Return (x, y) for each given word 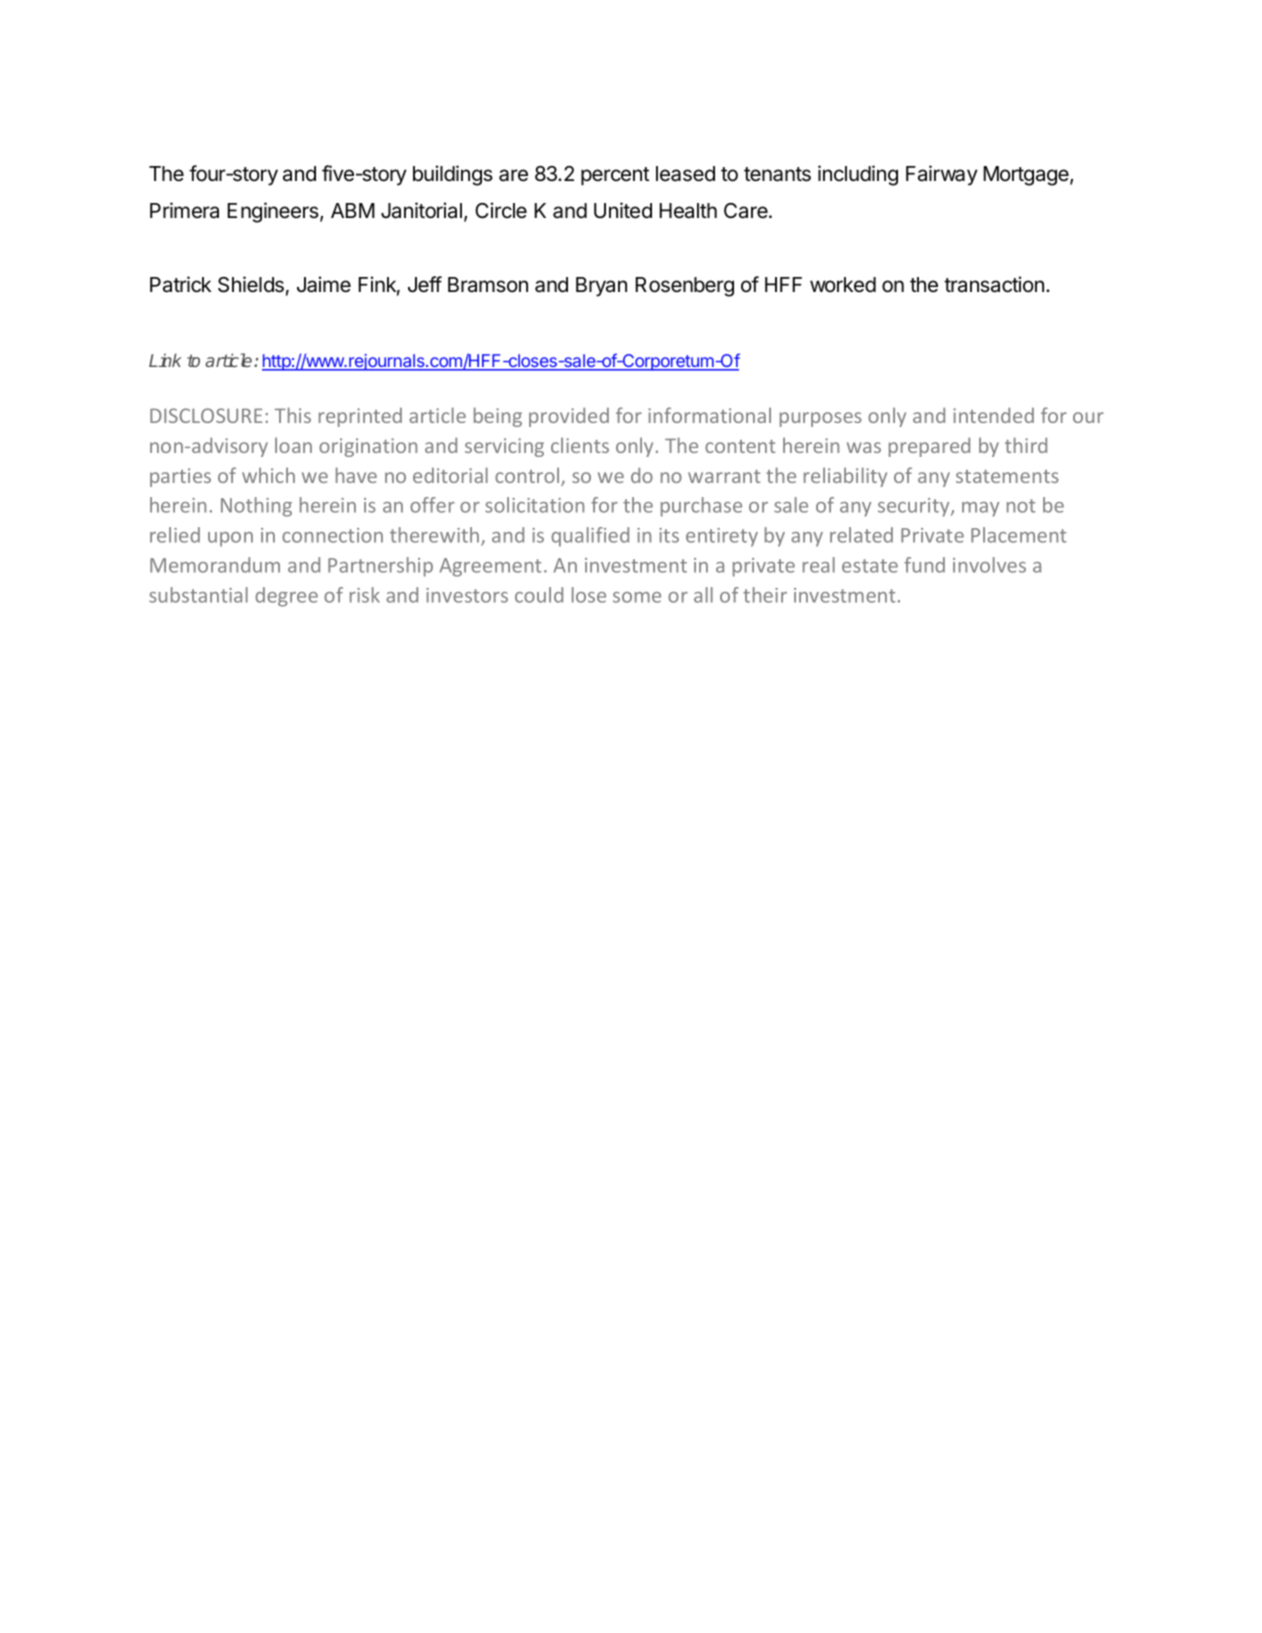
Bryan (601, 287)
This (293, 415)
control (528, 476)
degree (286, 597)
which (268, 475)
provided (569, 417)
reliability (845, 477)
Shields (251, 284)
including (858, 175)
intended (993, 415)
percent (615, 176)
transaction (995, 284)
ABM (353, 210)
